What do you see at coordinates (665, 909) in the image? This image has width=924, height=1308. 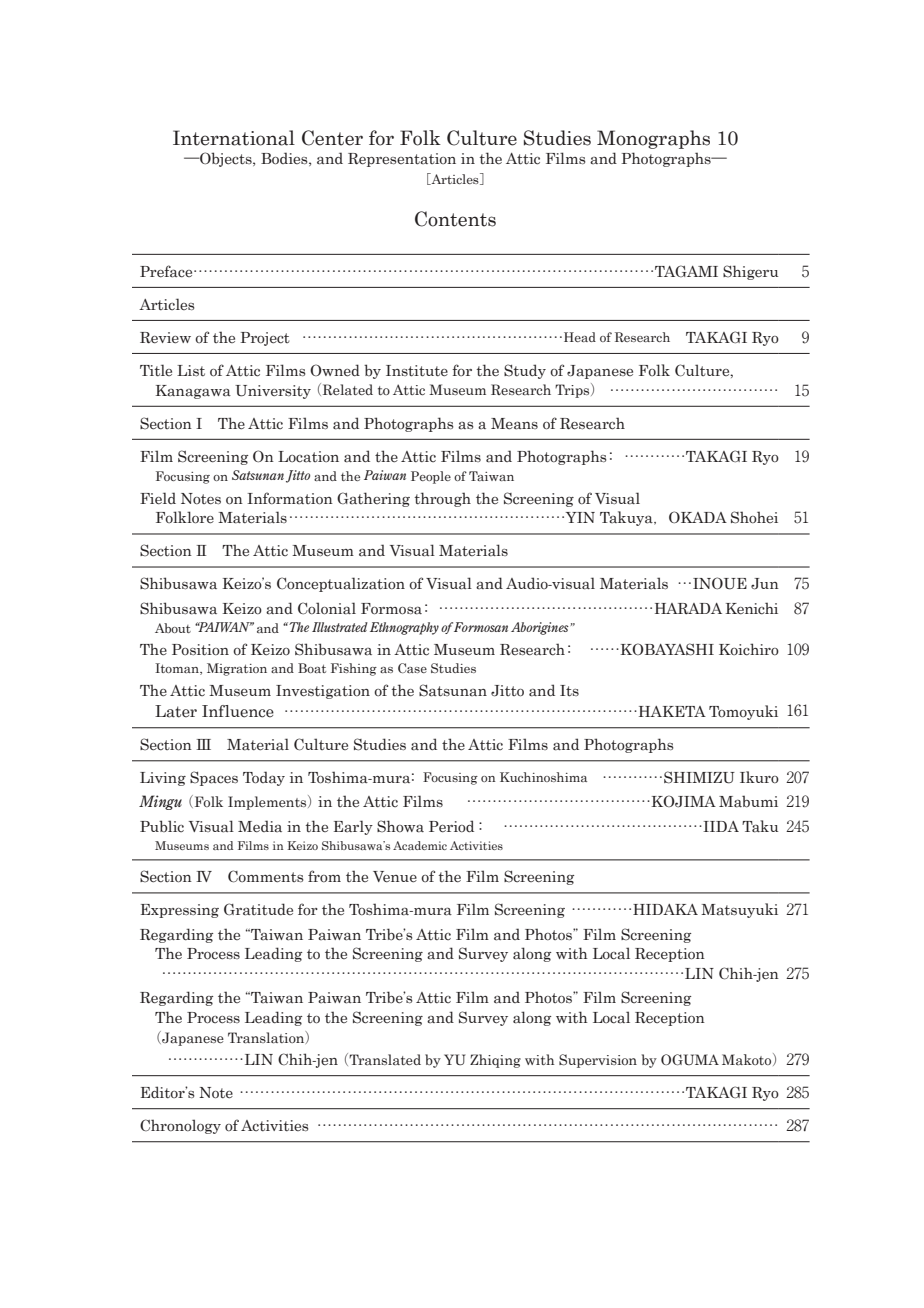 I see `HIDAKA` at bounding box center [665, 909].
